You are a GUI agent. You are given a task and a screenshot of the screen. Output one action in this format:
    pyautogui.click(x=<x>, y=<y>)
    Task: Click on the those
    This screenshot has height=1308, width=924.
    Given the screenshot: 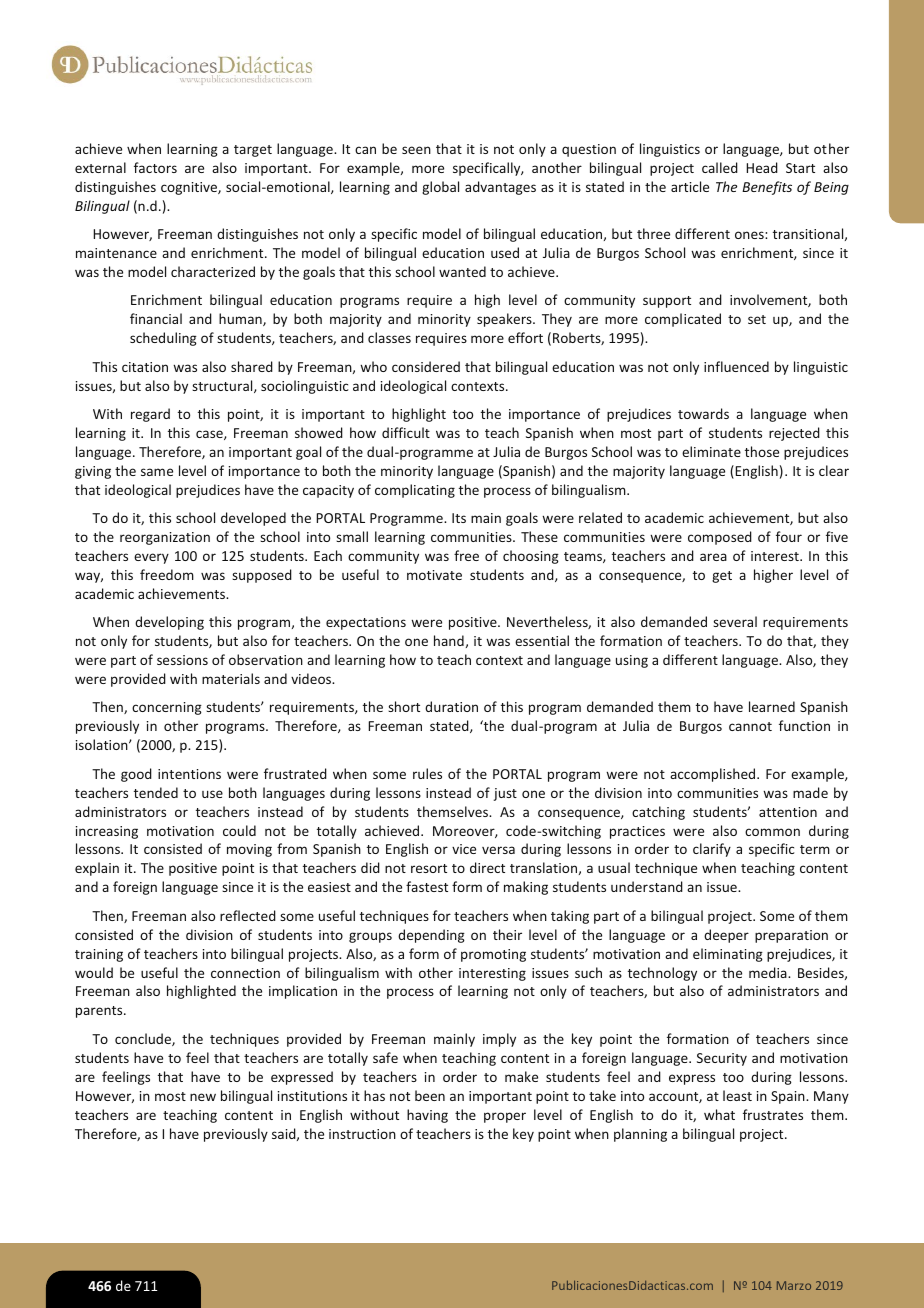 What is the action you would take?
    pyautogui.click(x=762, y=451)
